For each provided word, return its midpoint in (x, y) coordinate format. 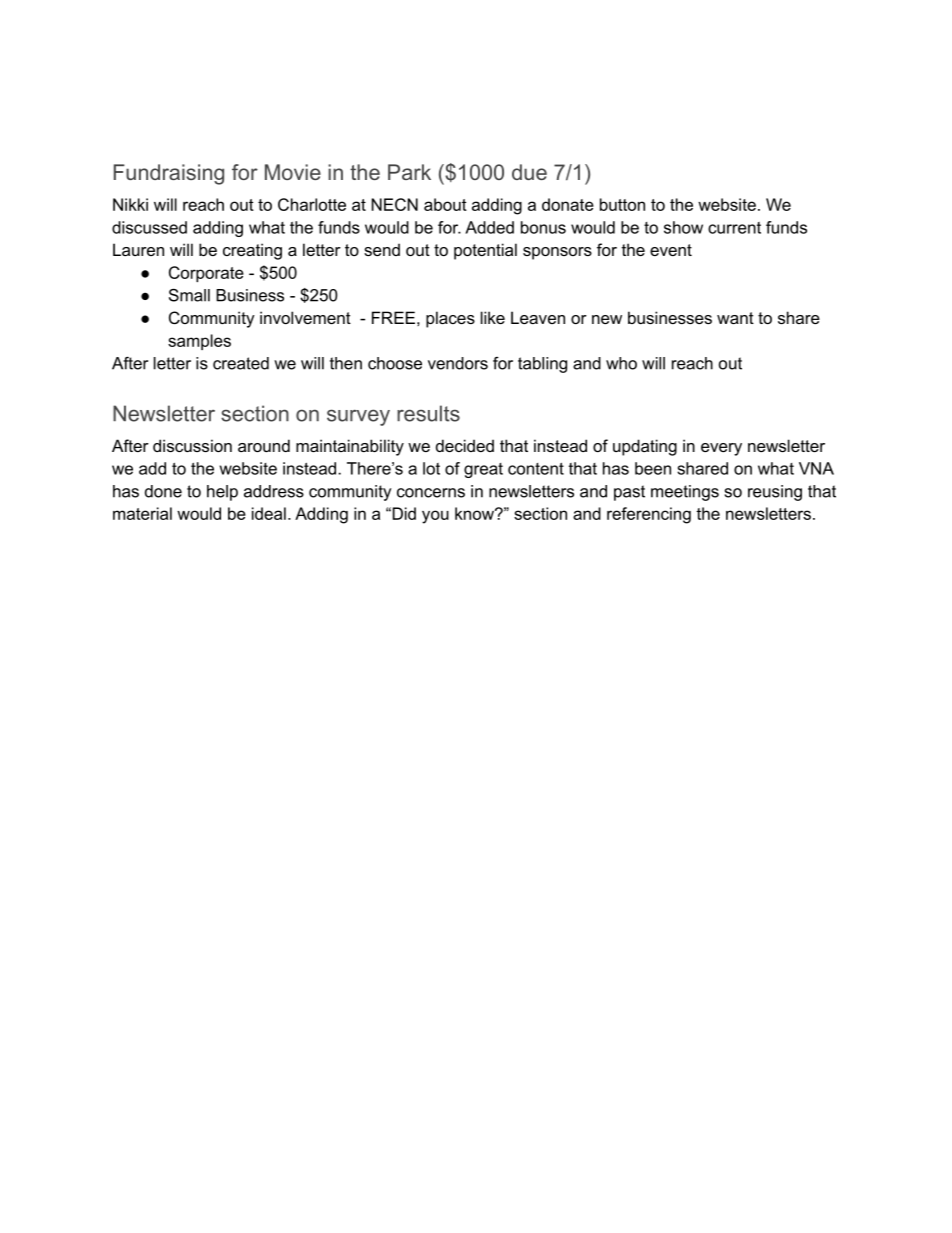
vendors (458, 363)
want (735, 318)
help (222, 493)
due (529, 172)
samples (199, 342)
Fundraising (169, 174)
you (435, 517)
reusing (775, 493)
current (734, 228)
